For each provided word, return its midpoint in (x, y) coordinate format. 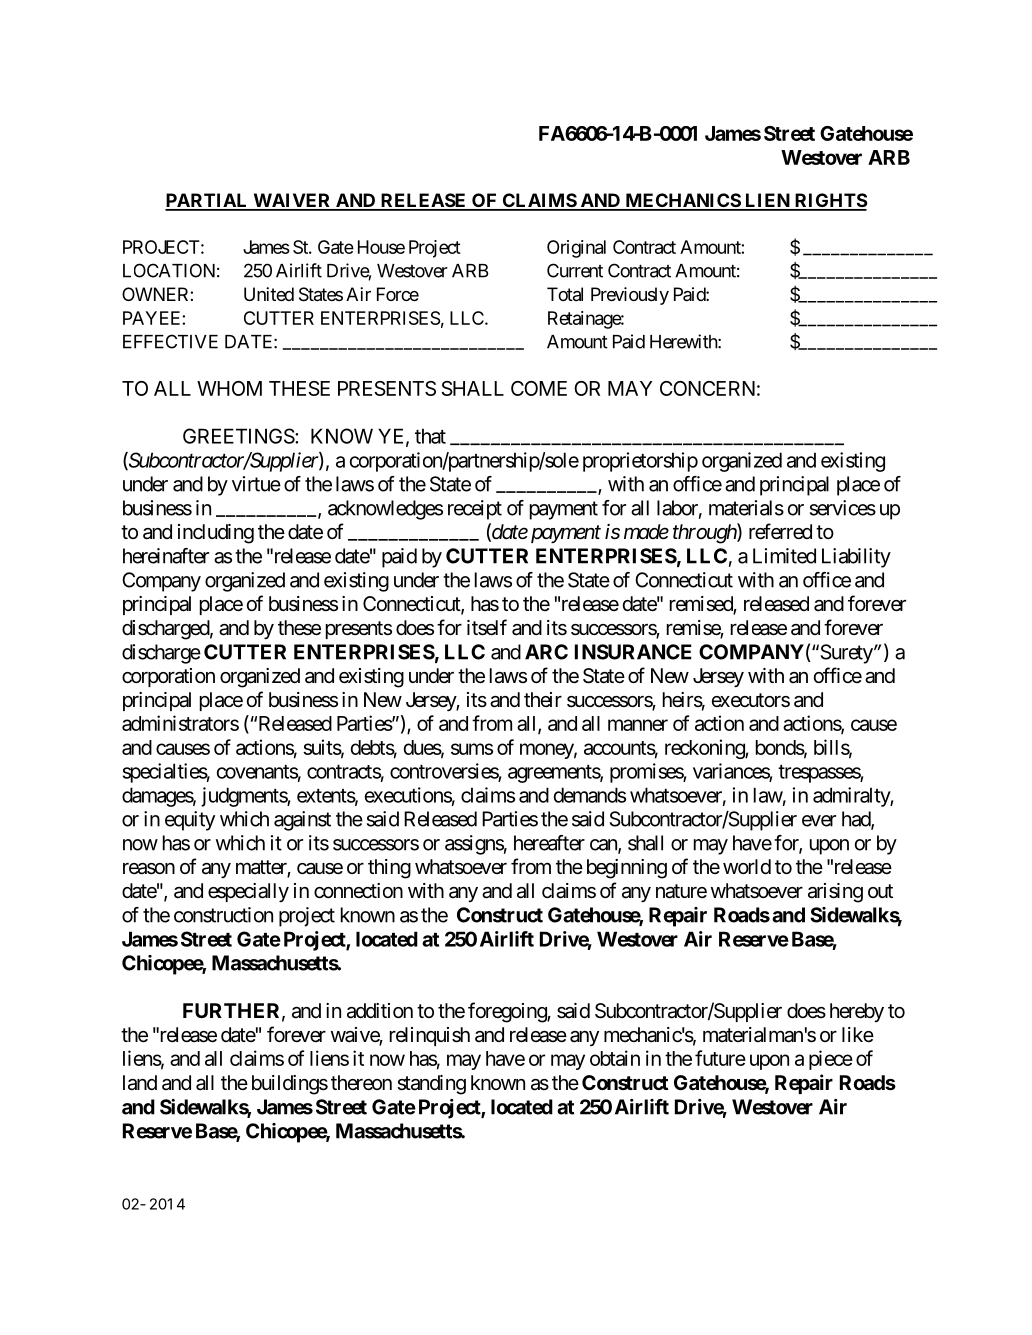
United (269, 294)
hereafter (549, 843)
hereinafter (166, 556)
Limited (784, 556)
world (747, 866)
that (430, 436)
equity (190, 821)
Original (576, 249)
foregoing (508, 1012)
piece (831, 1060)
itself (487, 627)
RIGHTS (830, 201)
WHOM (229, 388)
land (140, 1083)
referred (780, 531)
